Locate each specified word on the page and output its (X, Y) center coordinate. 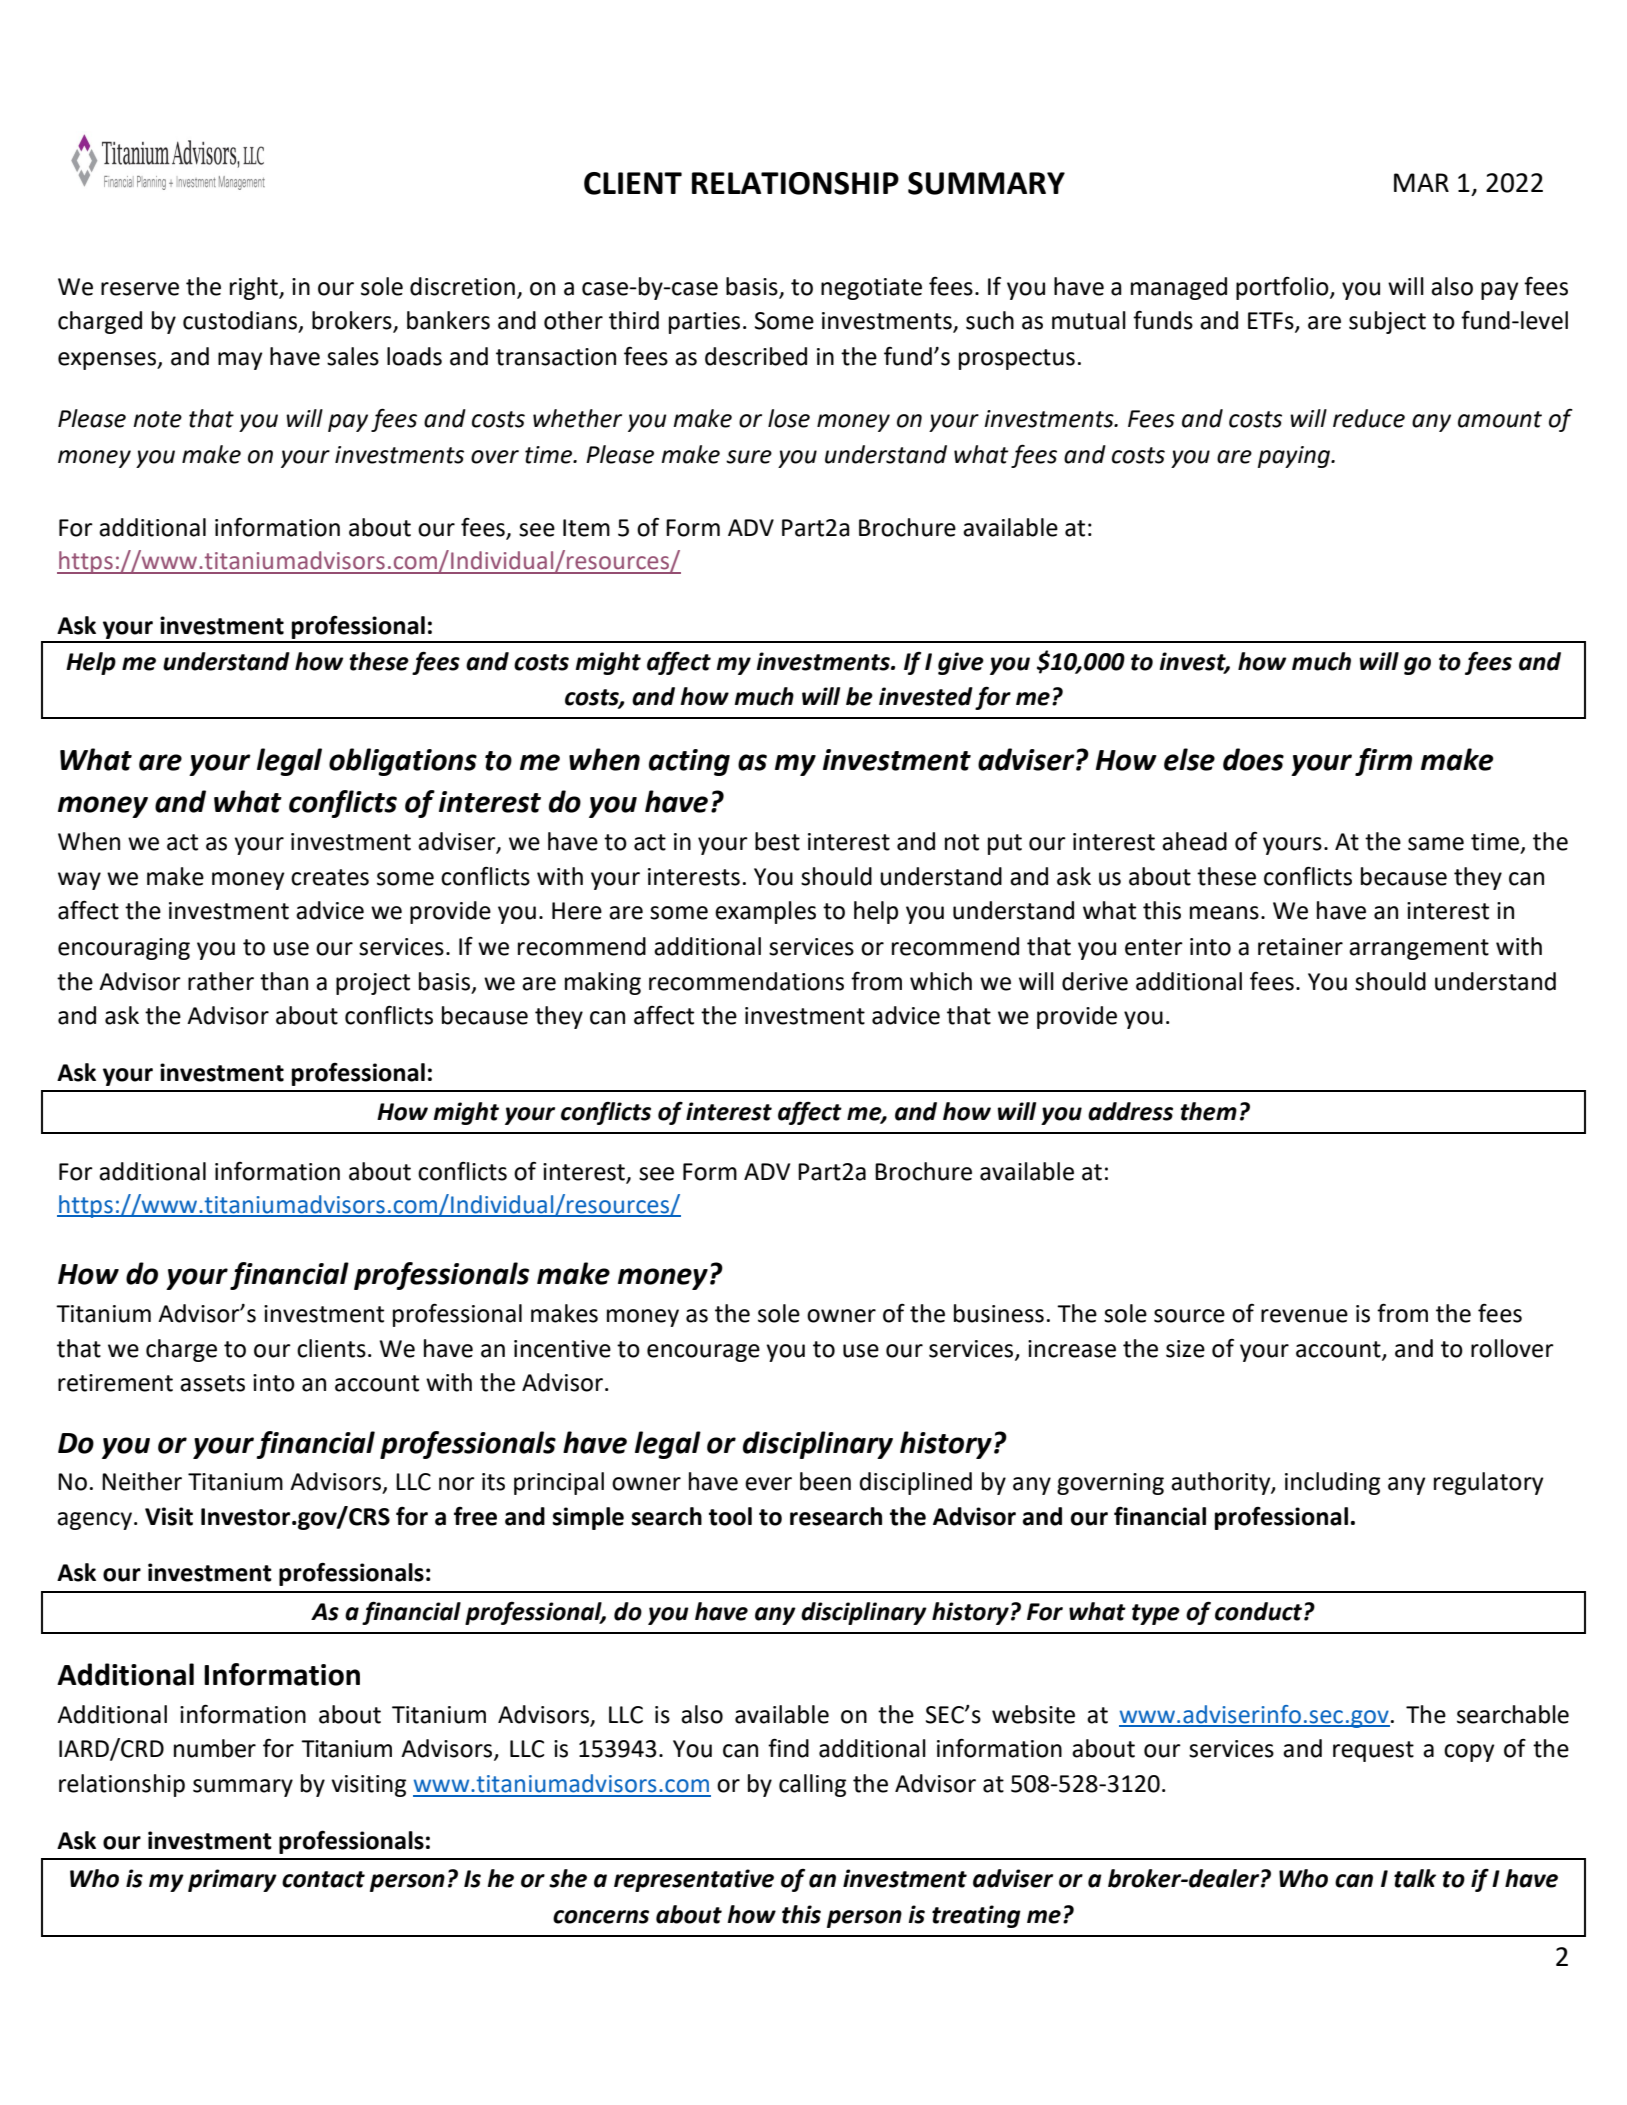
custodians (241, 321)
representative (694, 1880)
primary (232, 1880)
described (756, 356)
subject (1387, 322)
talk (1415, 1878)
